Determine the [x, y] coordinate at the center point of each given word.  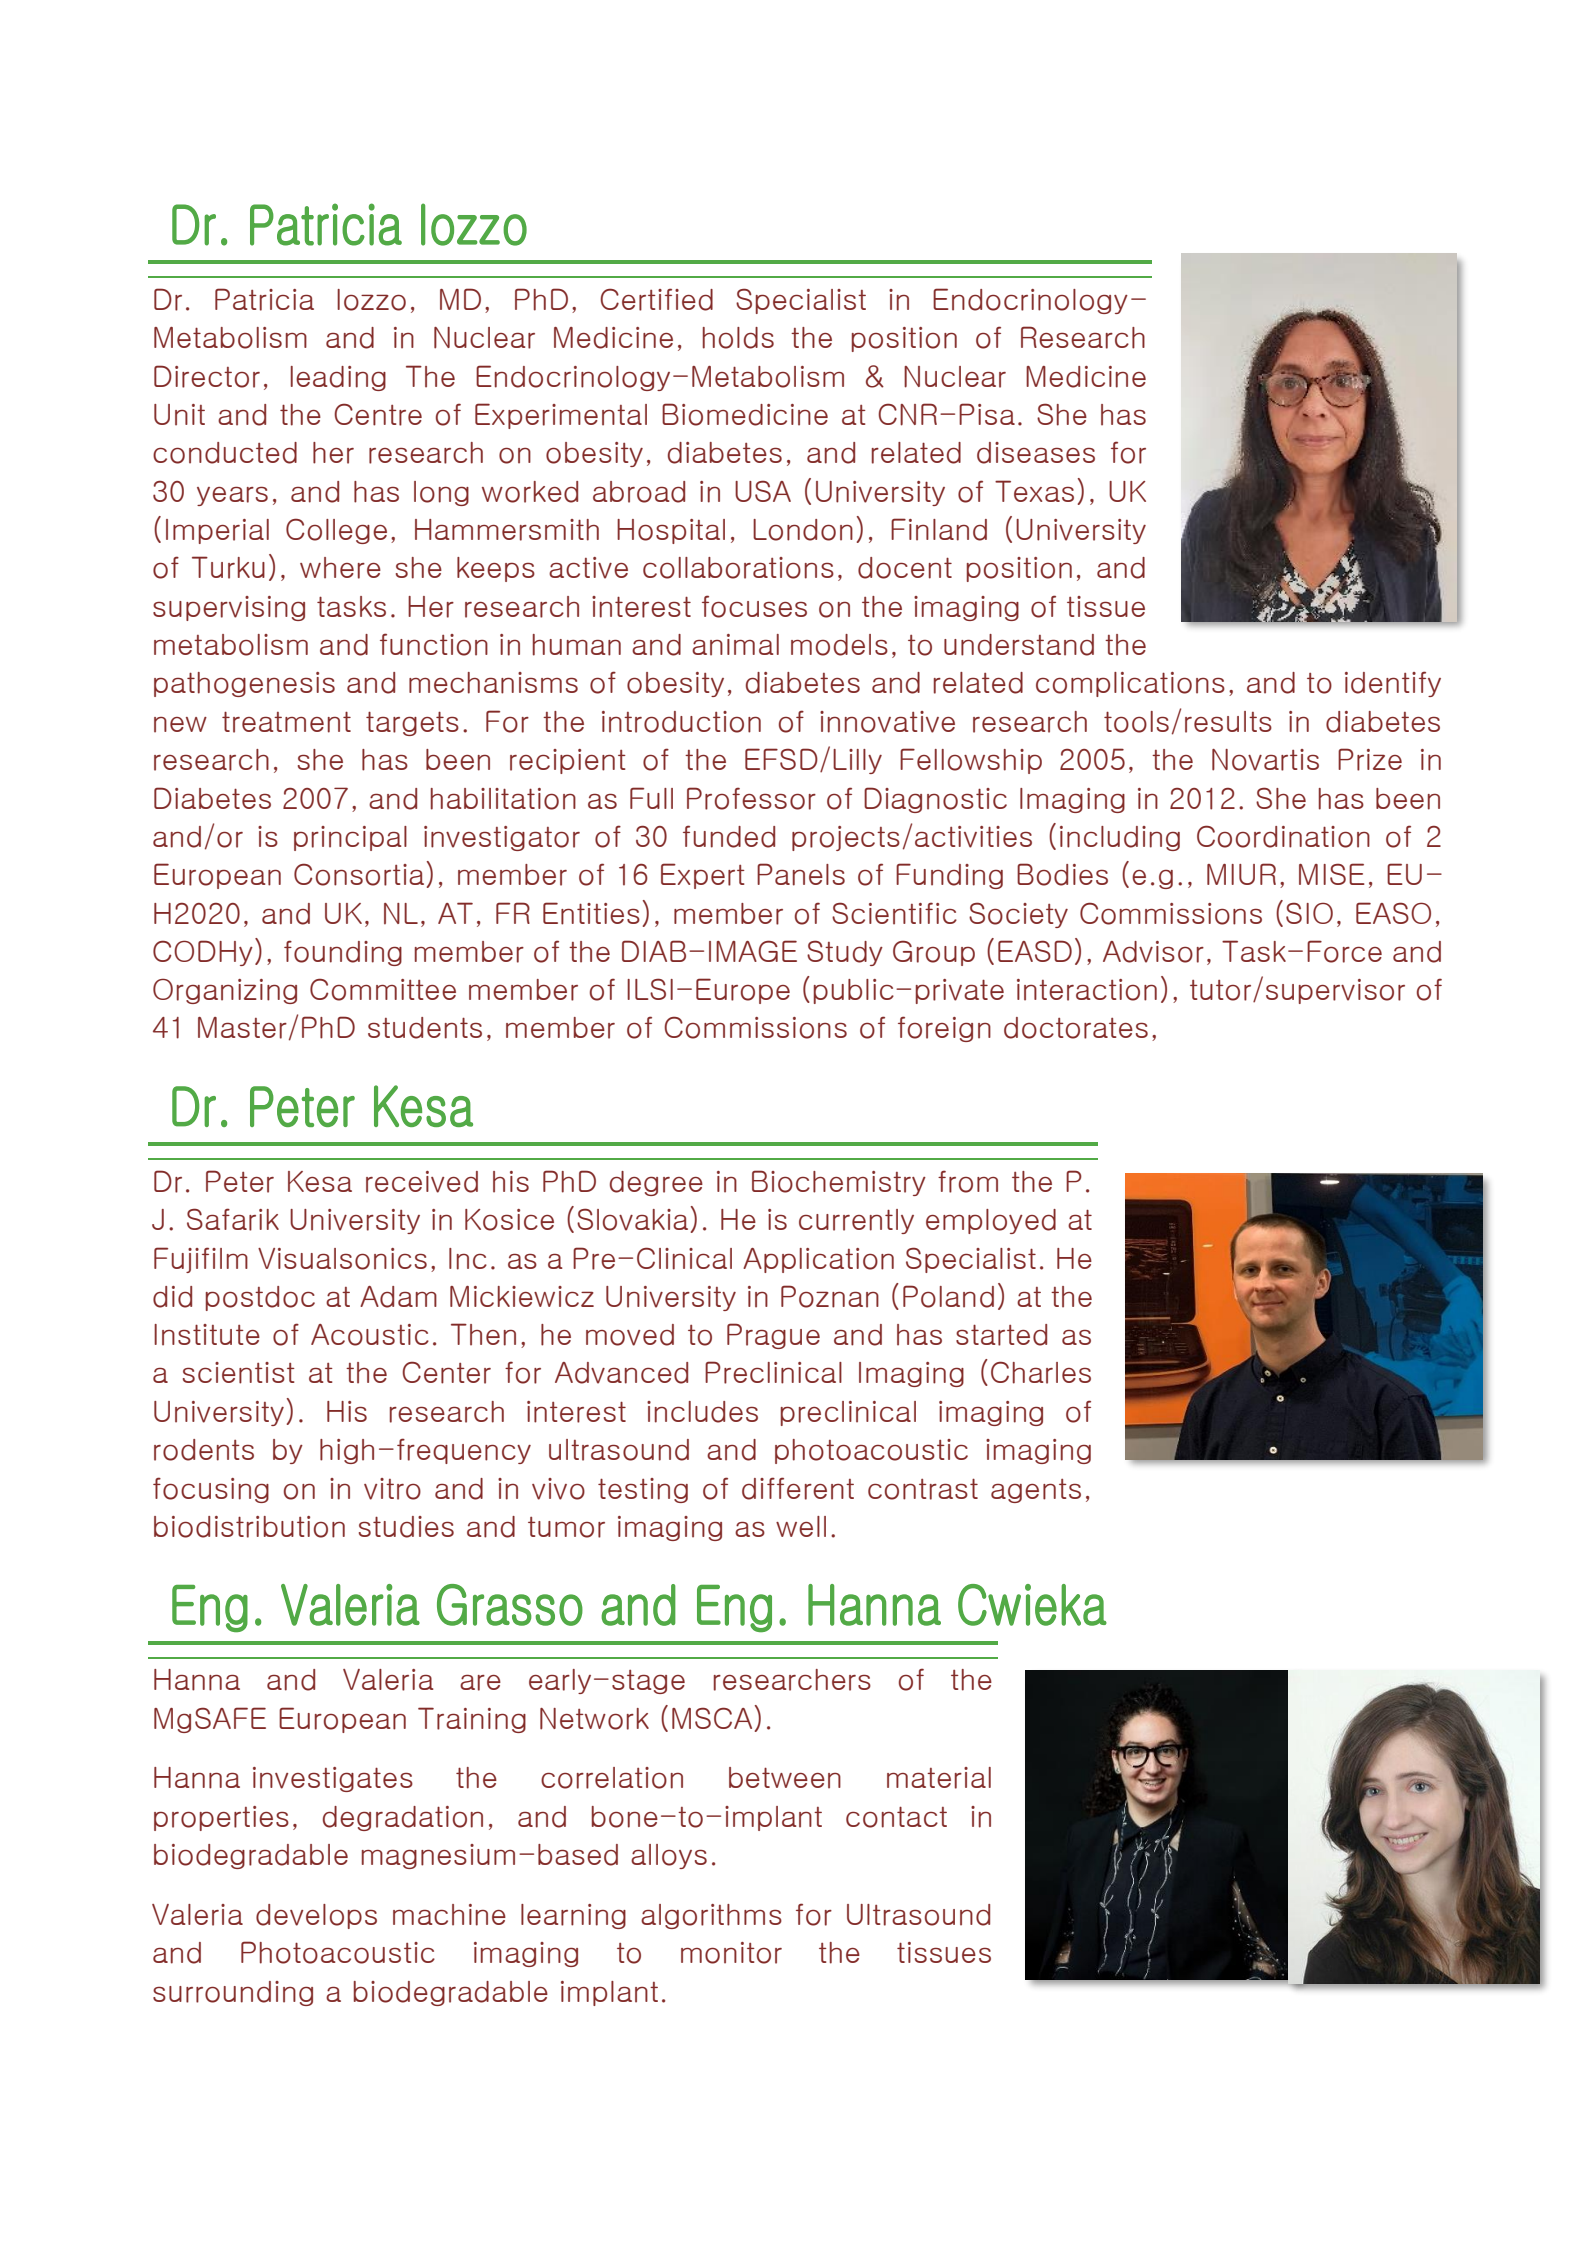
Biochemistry [839, 1183]
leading [338, 378]
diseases [1036, 453]
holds [738, 338]
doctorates [1076, 1028]
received [422, 1182]
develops [316, 1916]
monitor [731, 1953]
